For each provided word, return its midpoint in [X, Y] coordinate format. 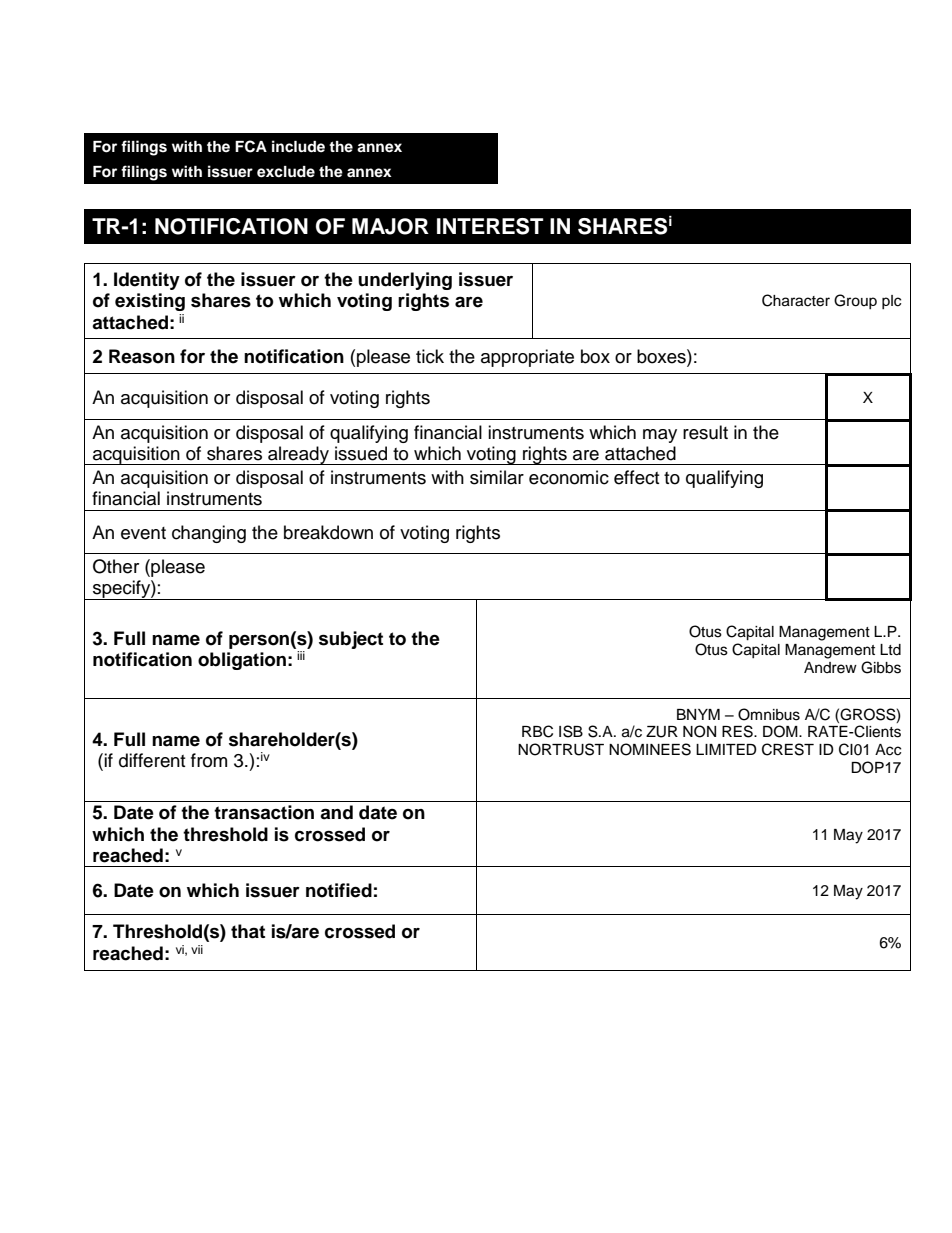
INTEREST [490, 226]
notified [339, 890]
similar [497, 477]
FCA [251, 146]
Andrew [830, 668]
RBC [537, 731]
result [705, 432]
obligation [242, 661]
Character [796, 300]
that [248, 931]
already [298, 455]
